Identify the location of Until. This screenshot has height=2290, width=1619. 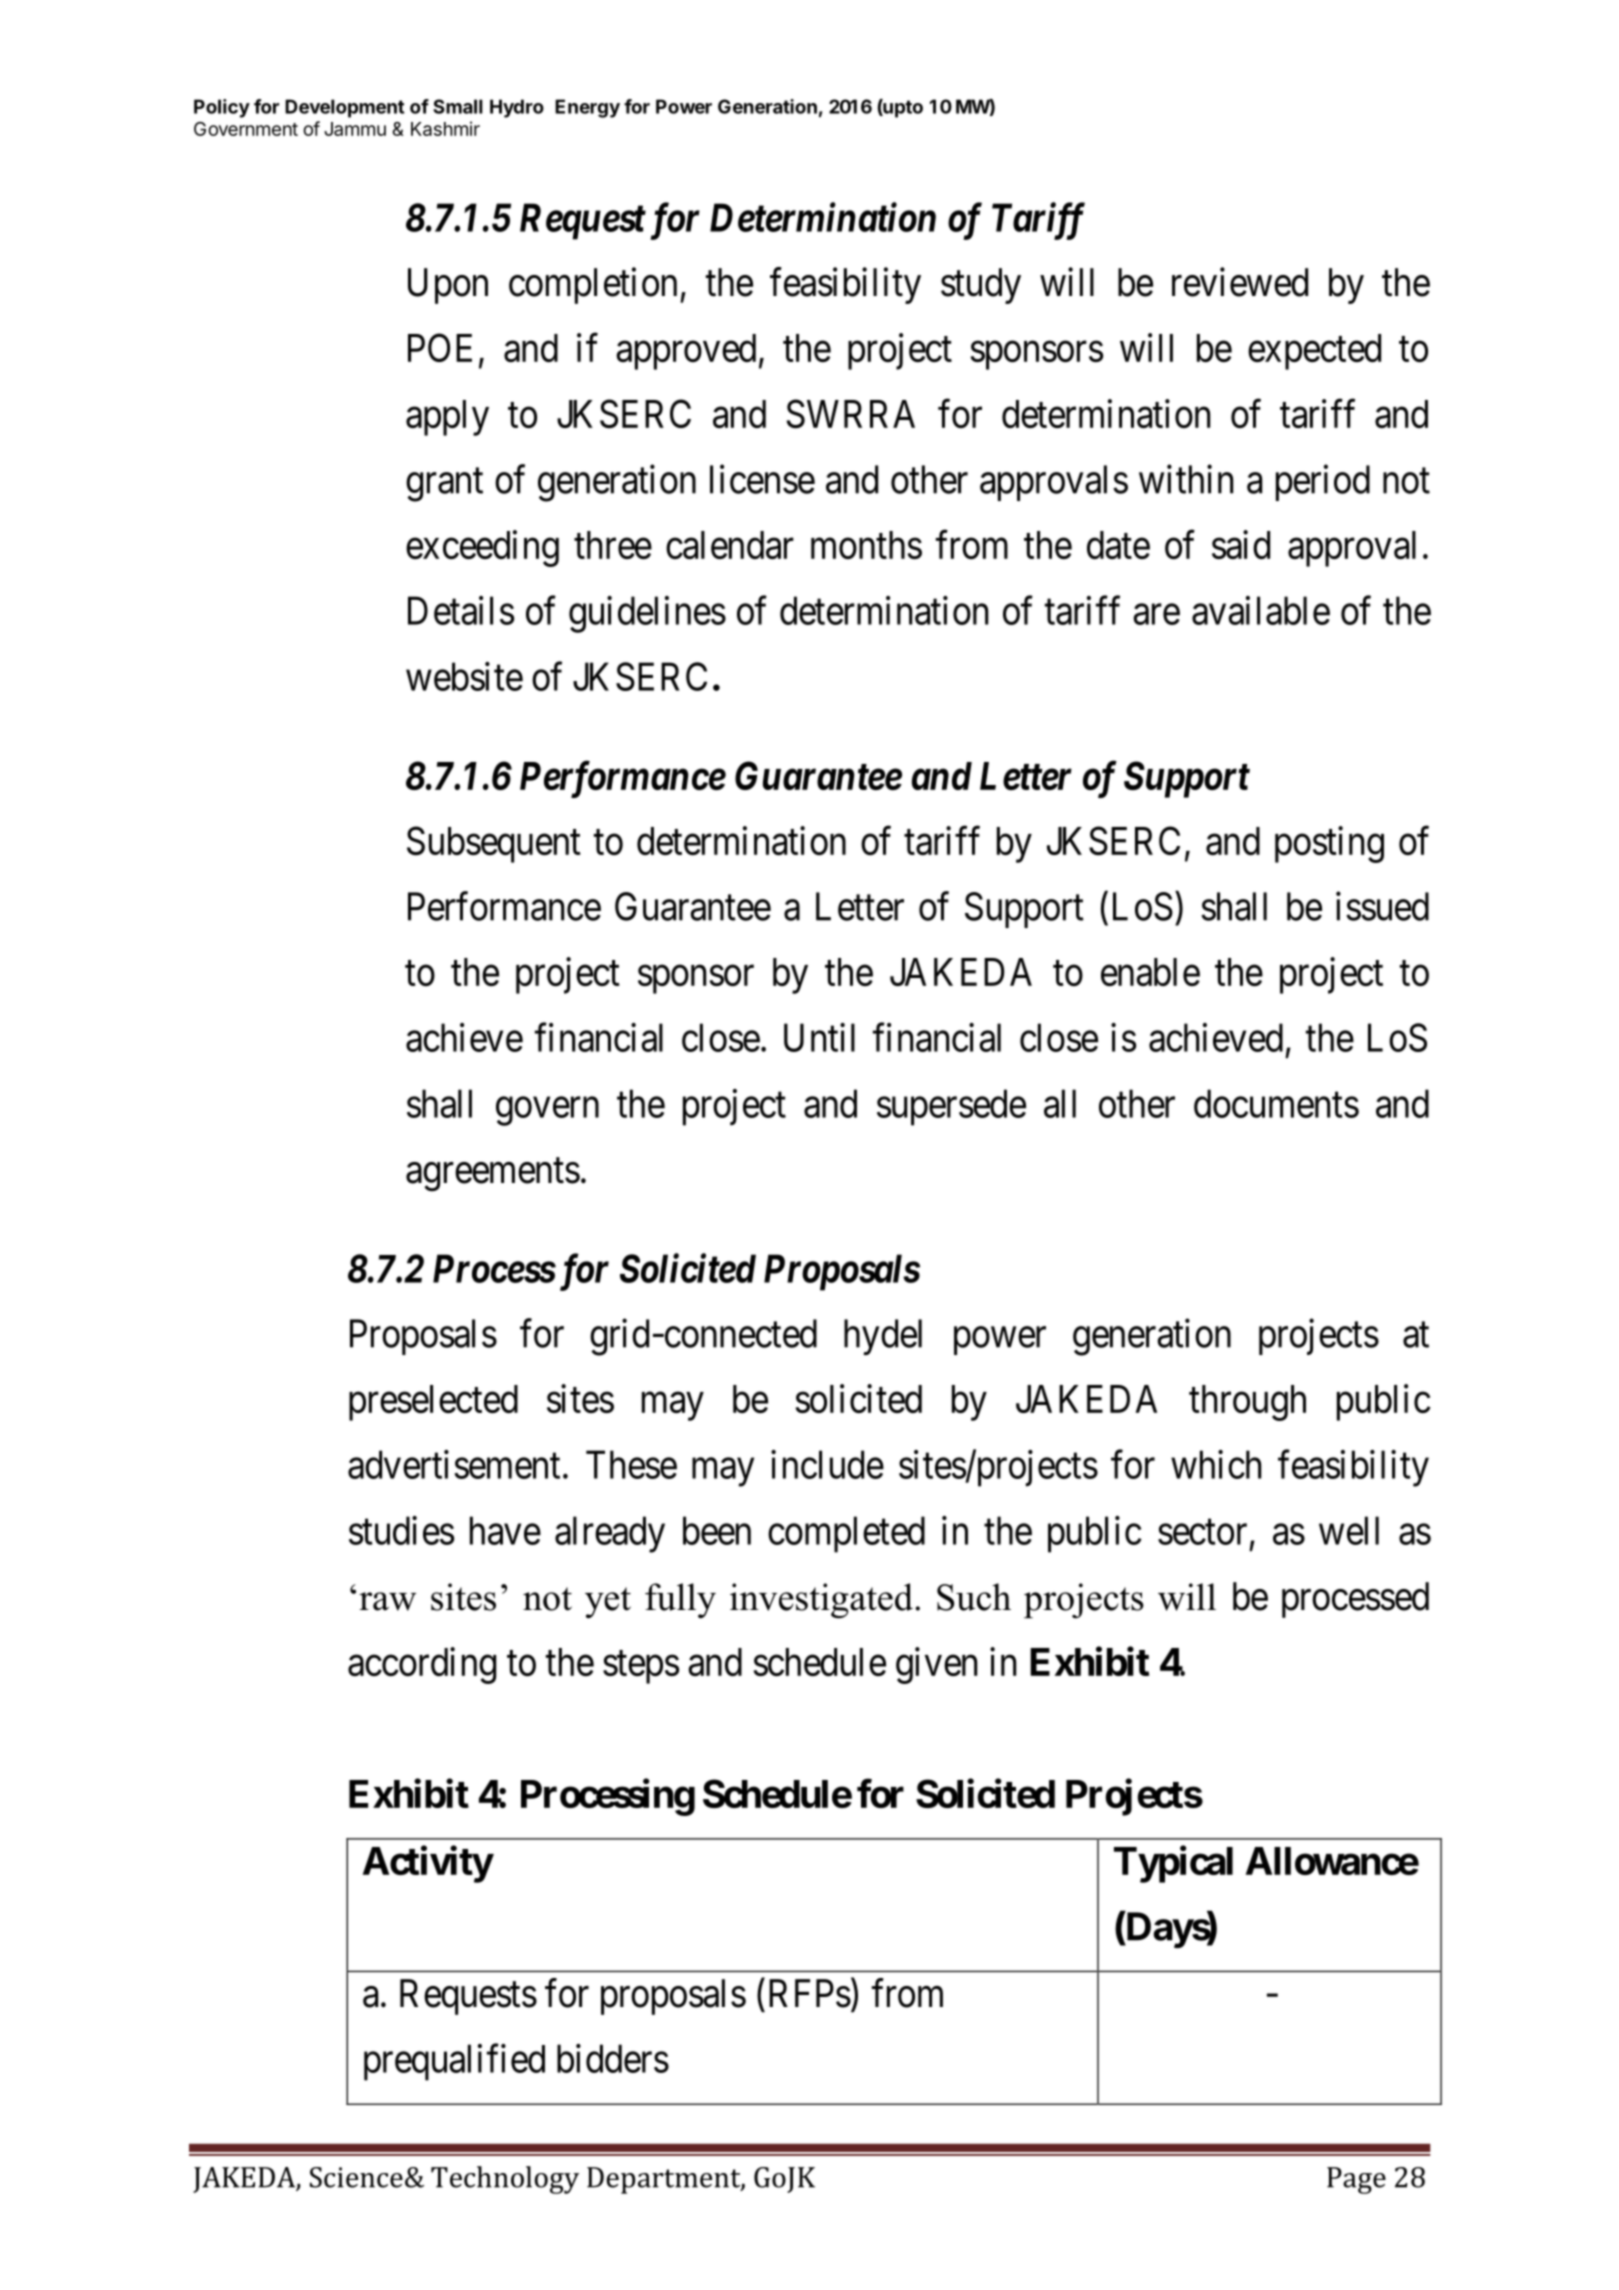
(819, 1037).
